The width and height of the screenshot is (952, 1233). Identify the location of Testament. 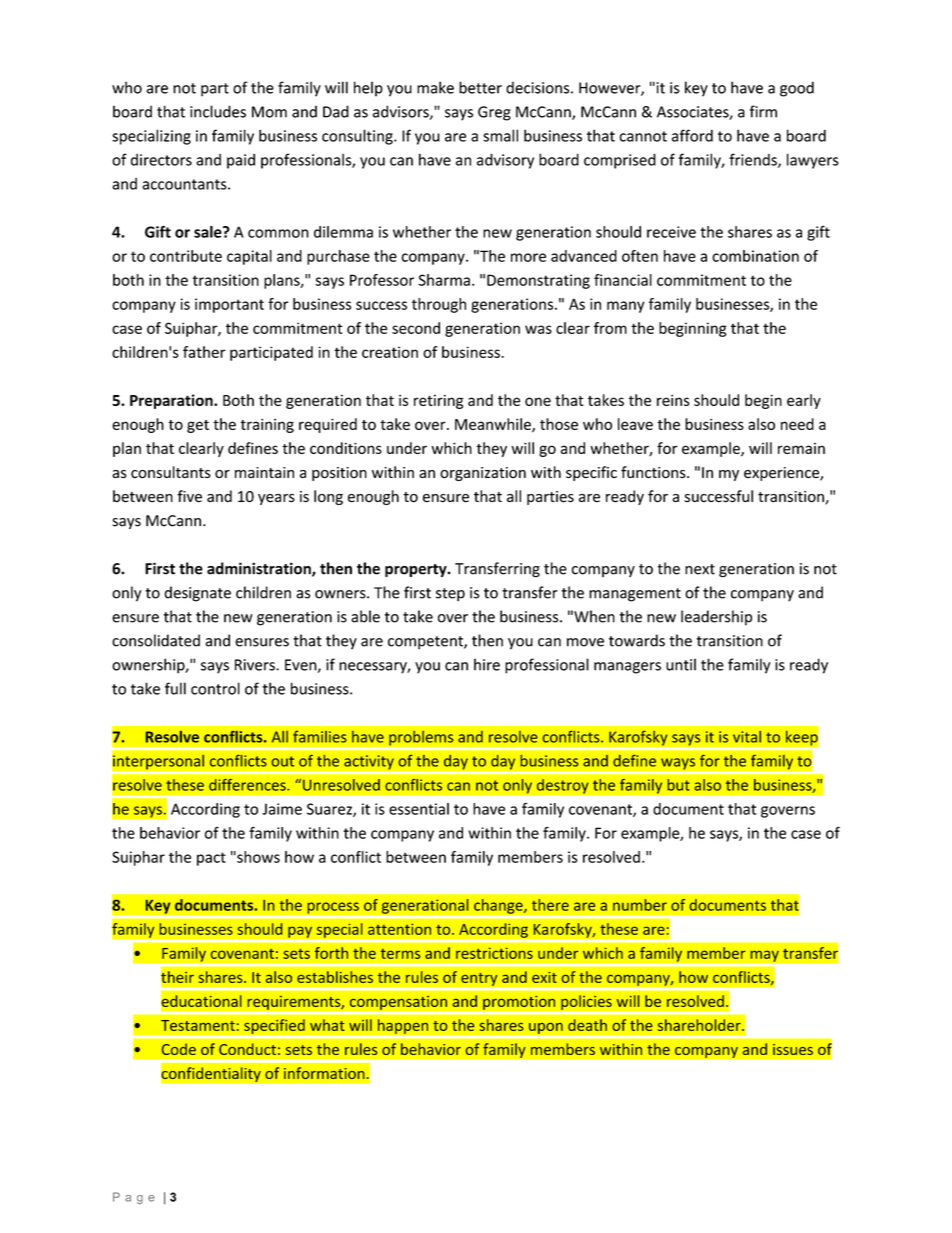
(198, 1025).
